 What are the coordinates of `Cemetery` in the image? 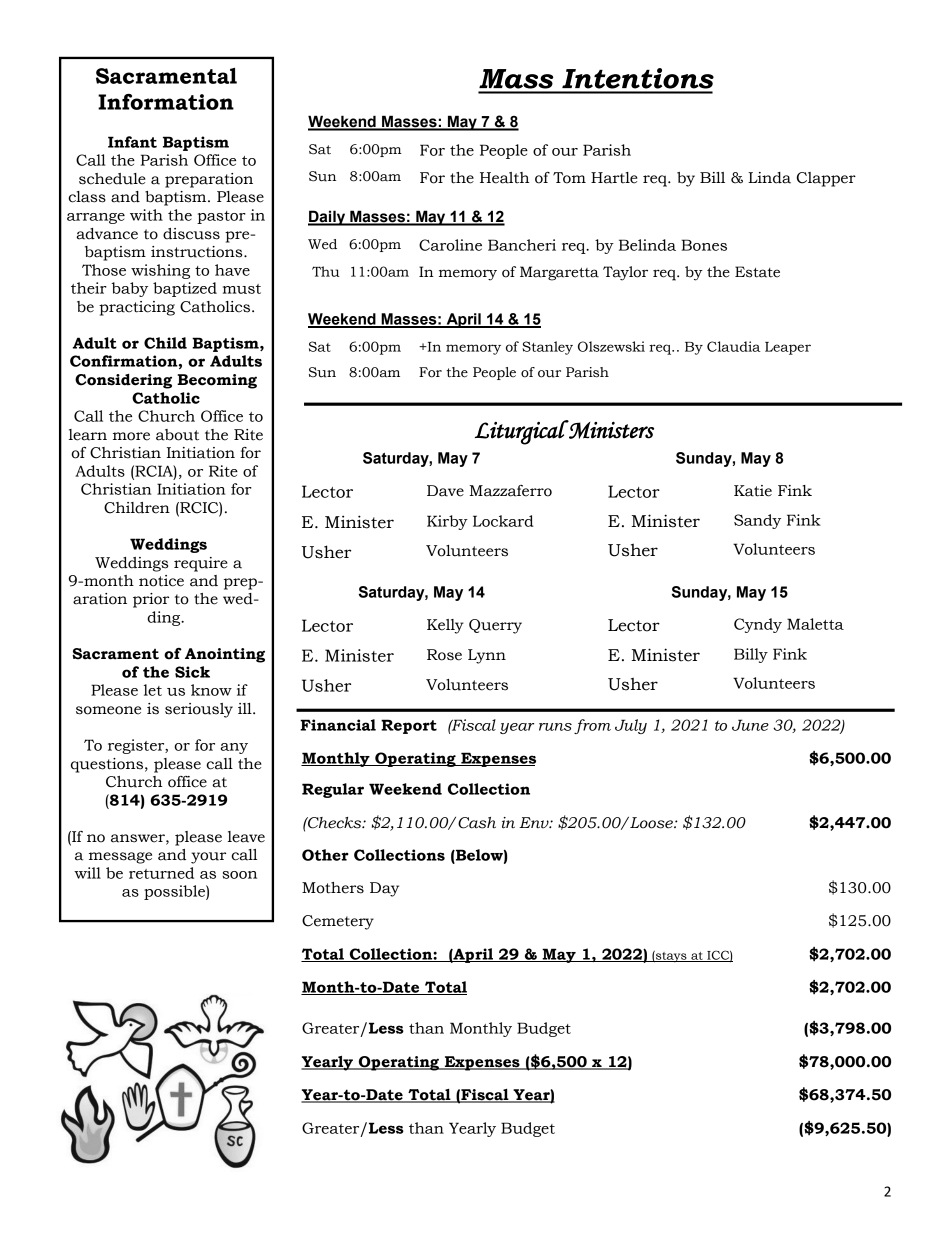 It's located at (338, 922).
